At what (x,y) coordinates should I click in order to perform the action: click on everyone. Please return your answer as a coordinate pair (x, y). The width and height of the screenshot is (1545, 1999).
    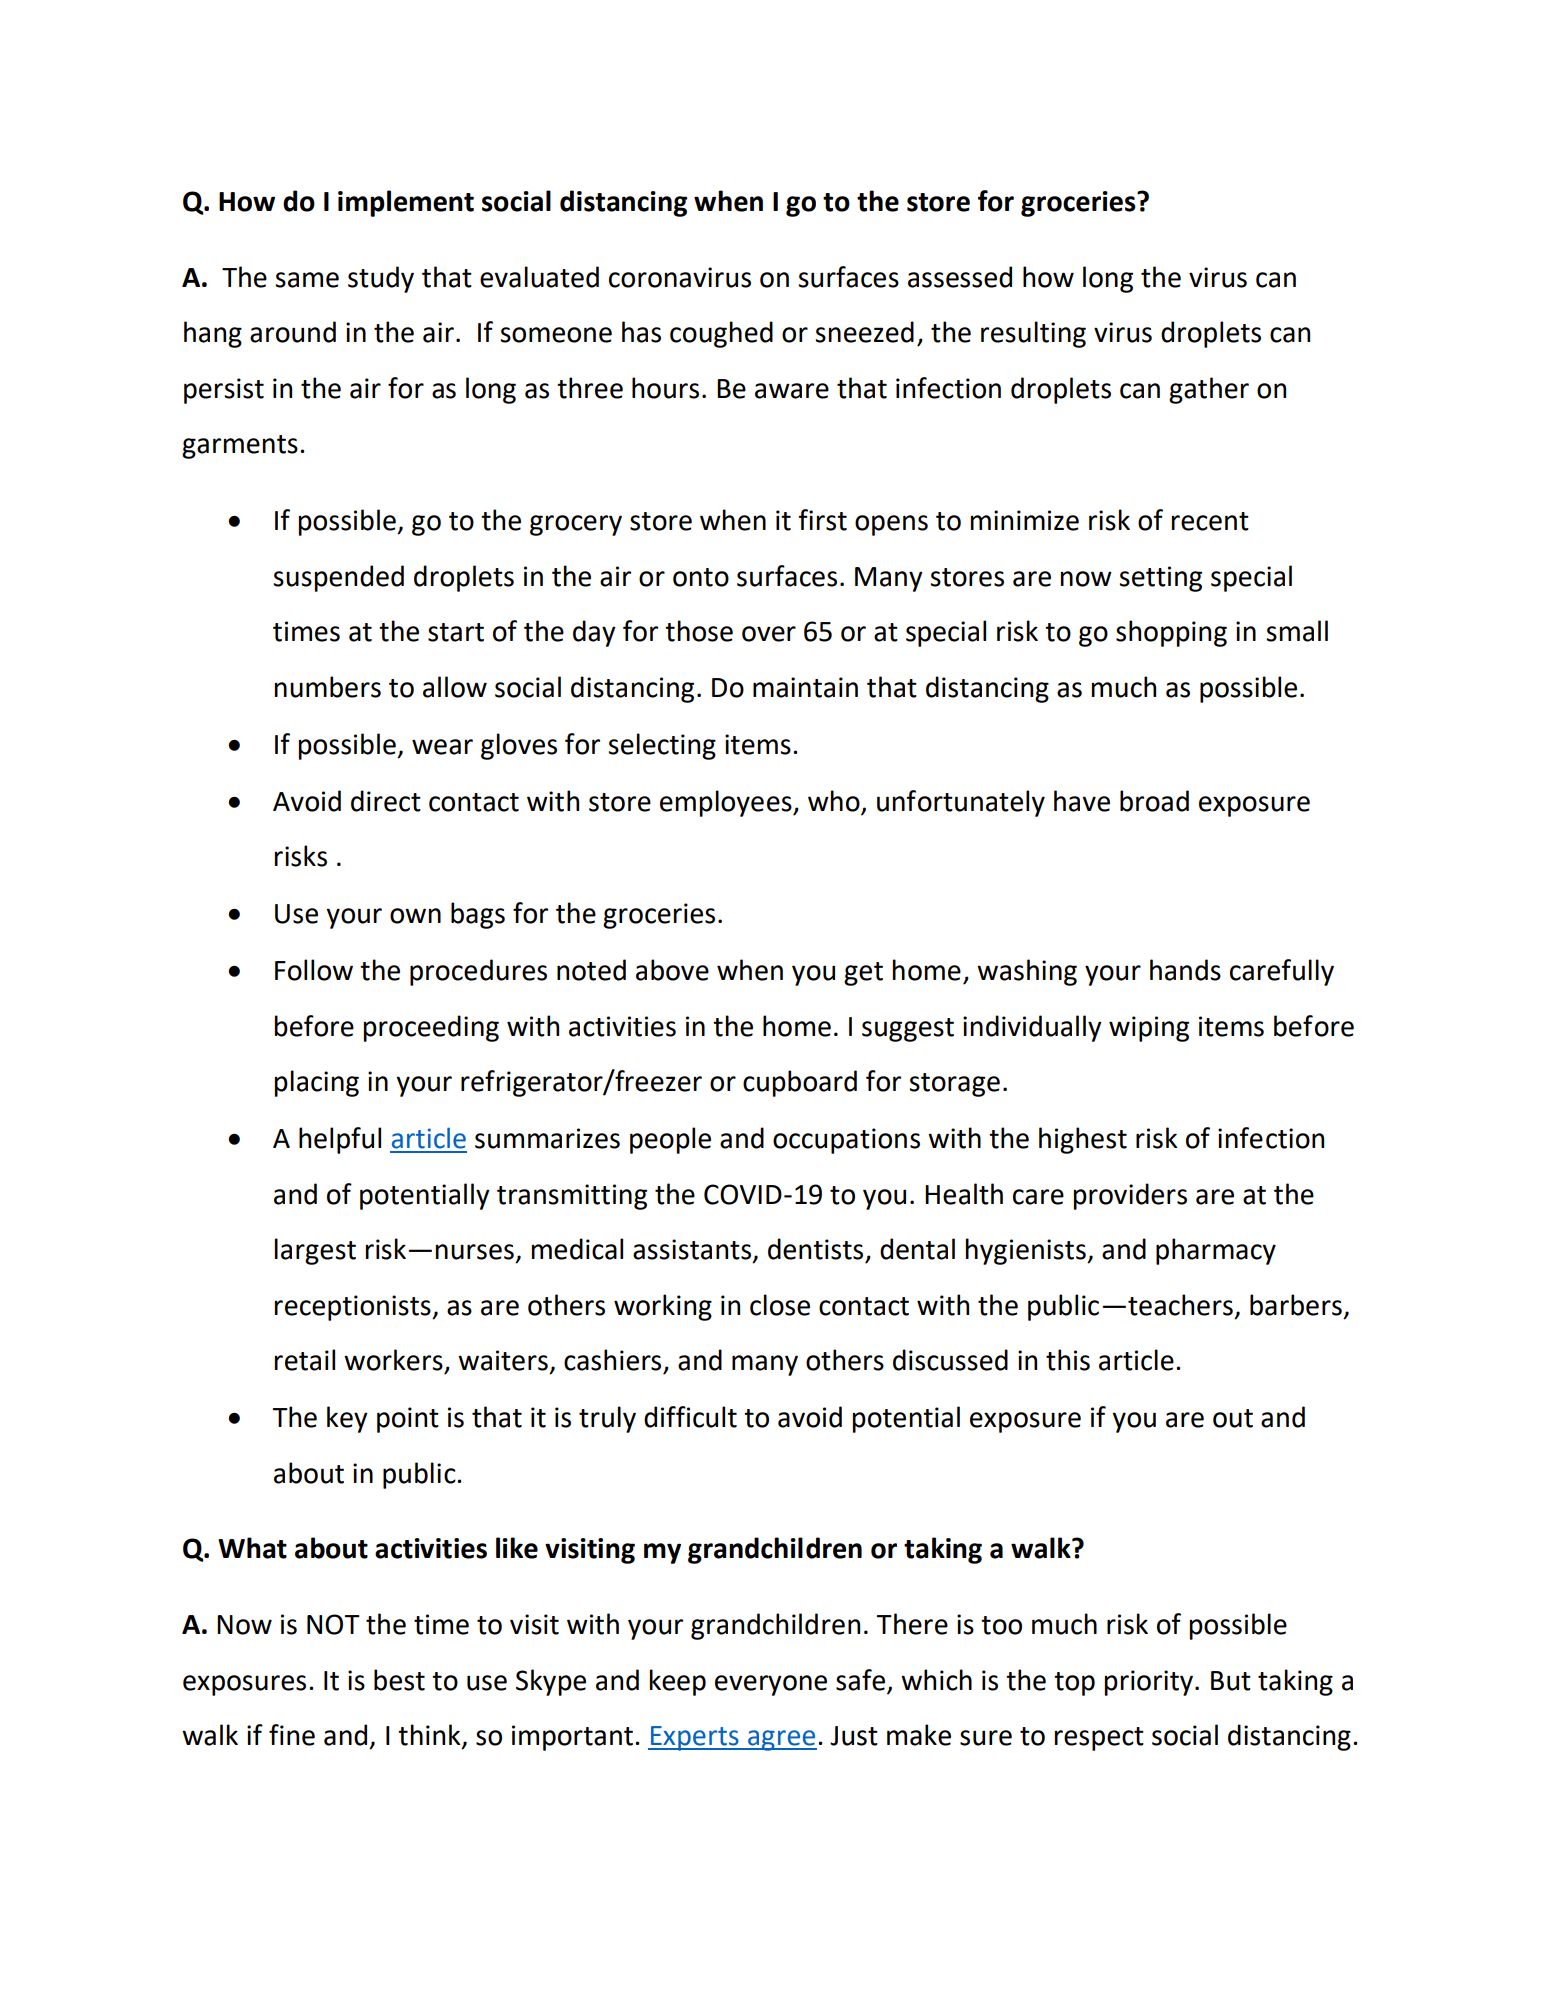
    Looking at the image, I should click on (771, 1685).
